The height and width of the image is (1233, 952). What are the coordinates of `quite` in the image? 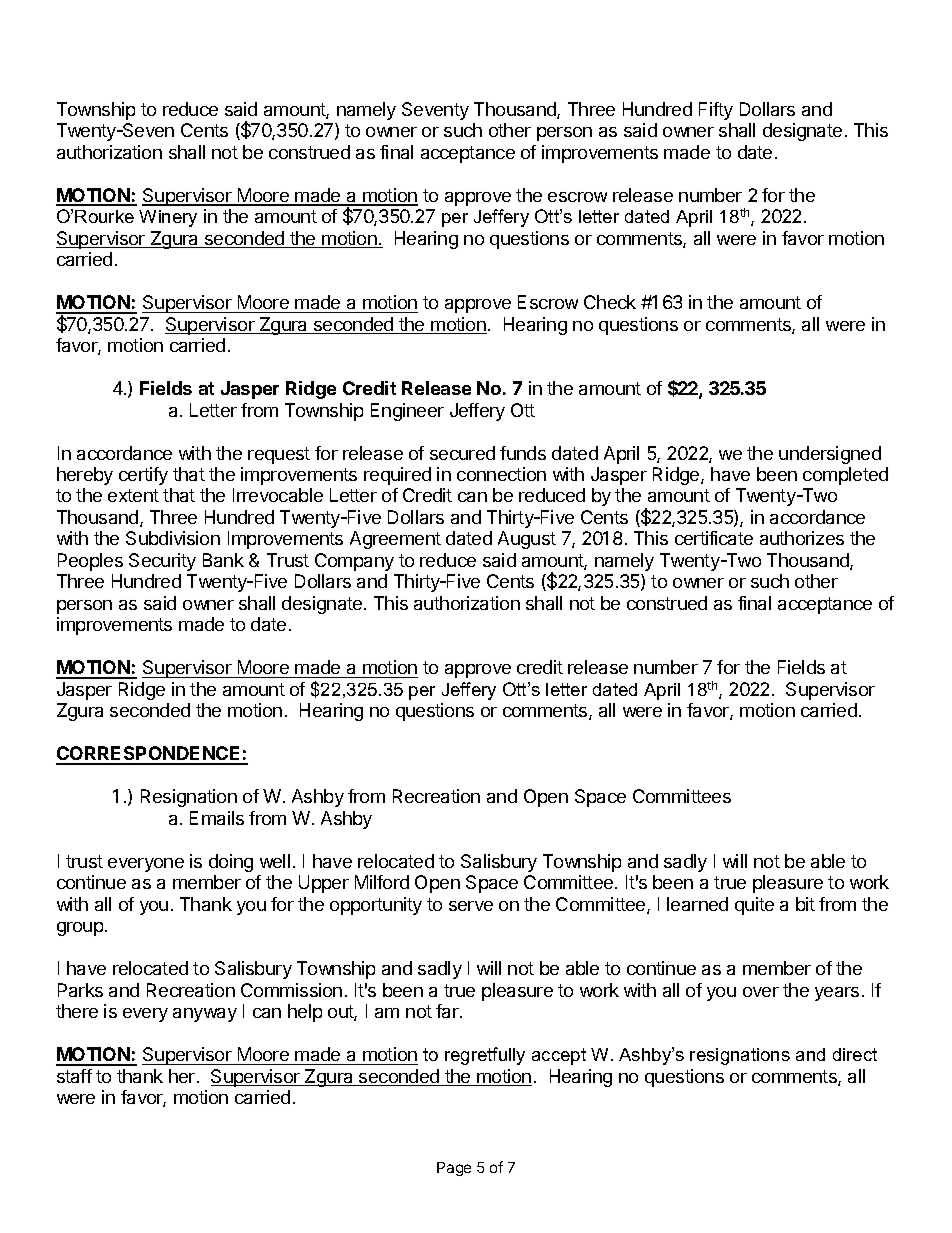 It's located at (754, 906).
